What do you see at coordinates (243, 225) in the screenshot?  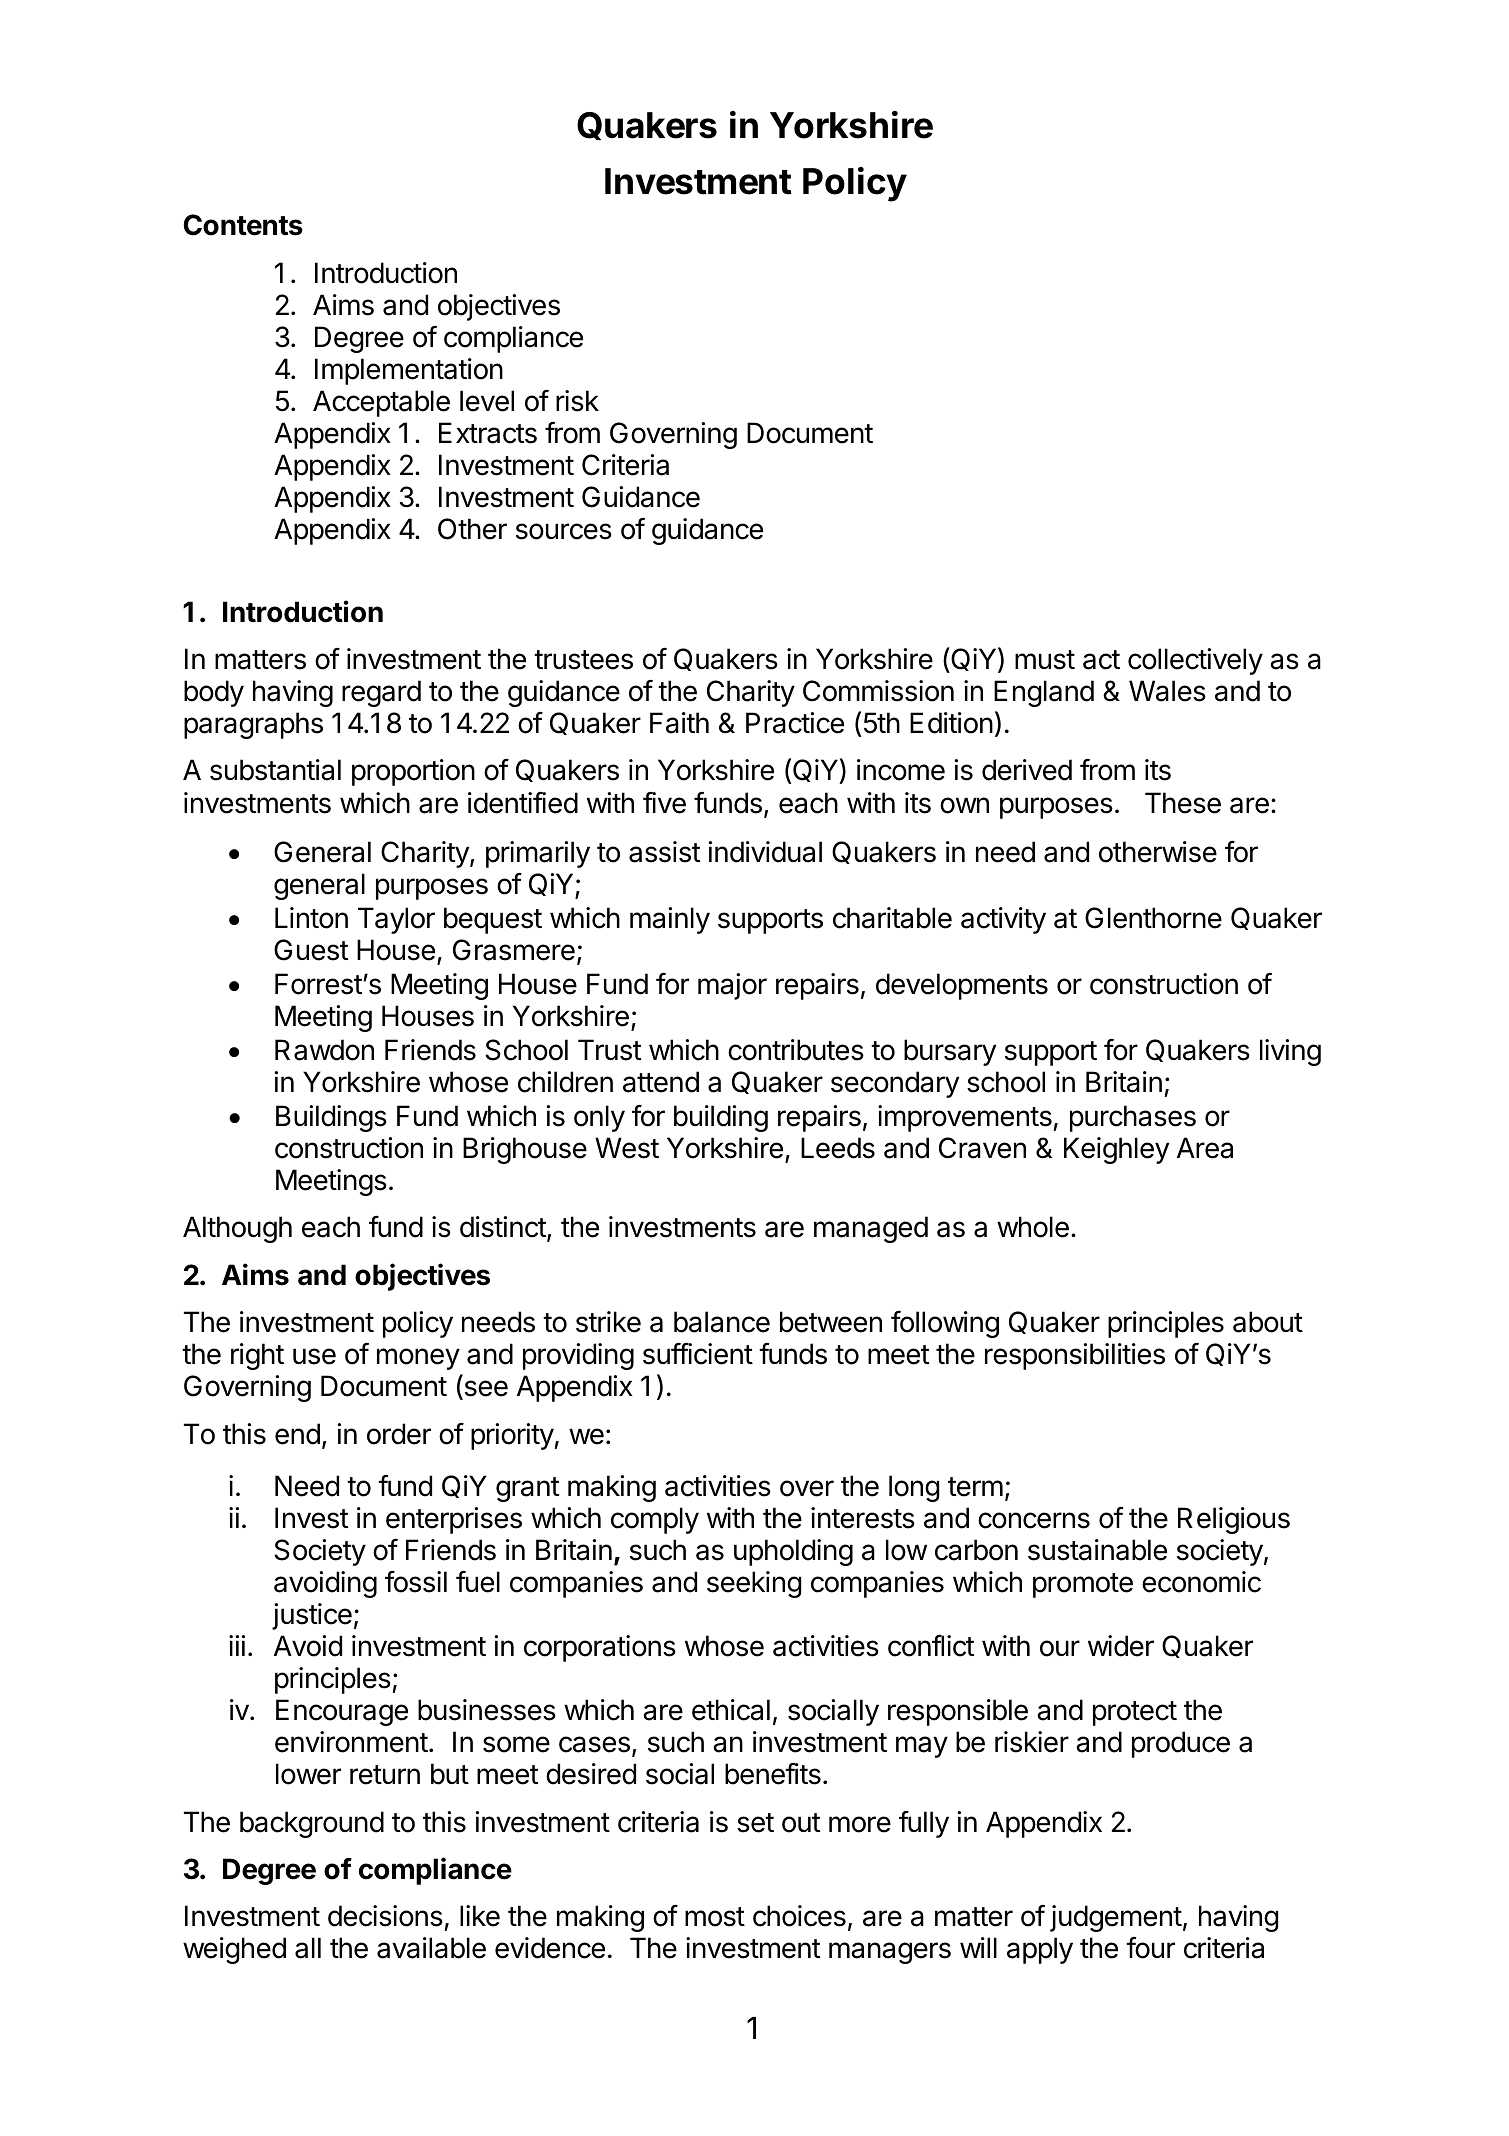 I see `Contents` at bounding box center [243, 225].
